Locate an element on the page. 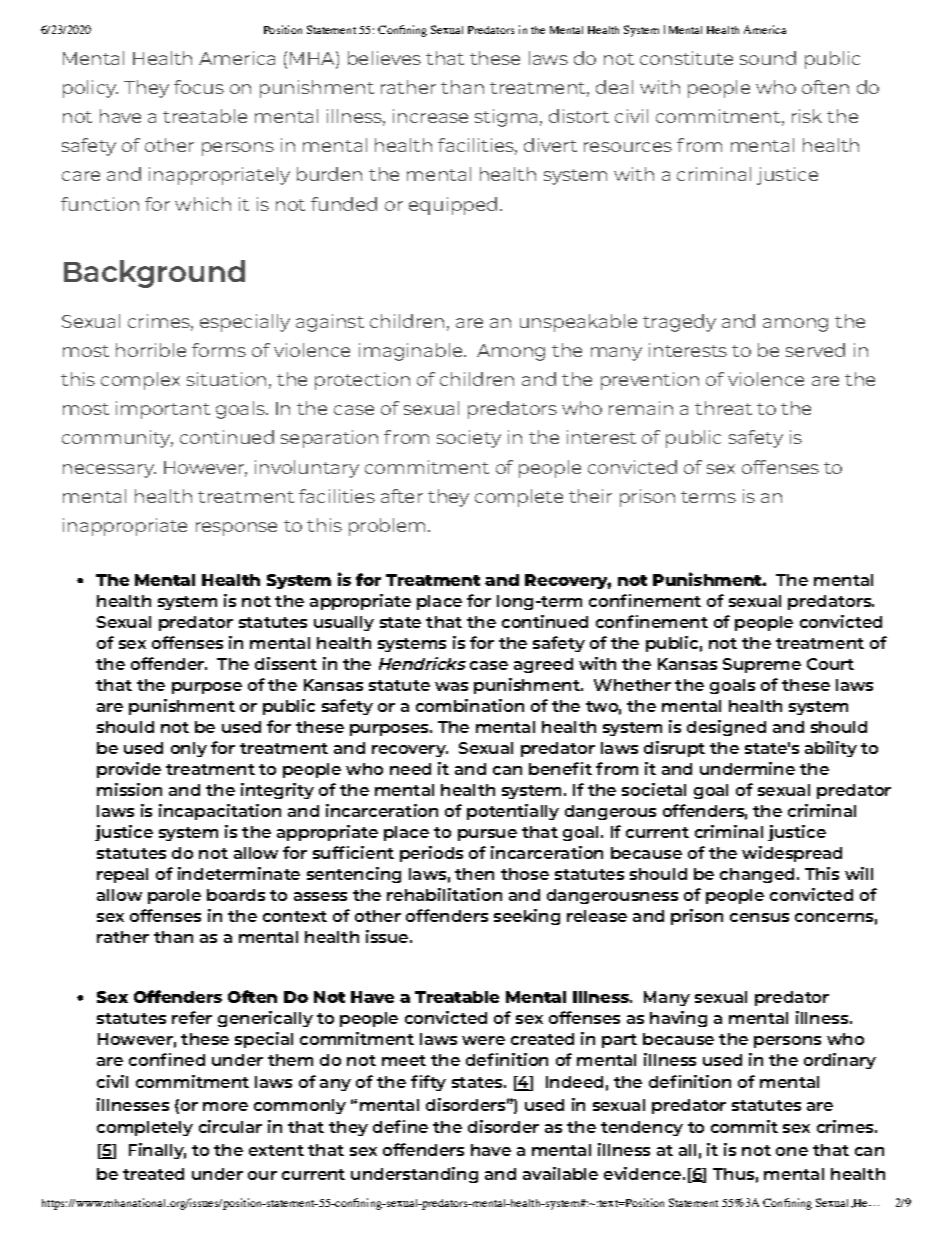 The image size is (952, 1233). imaginable is located at coordinates (412, 352).
